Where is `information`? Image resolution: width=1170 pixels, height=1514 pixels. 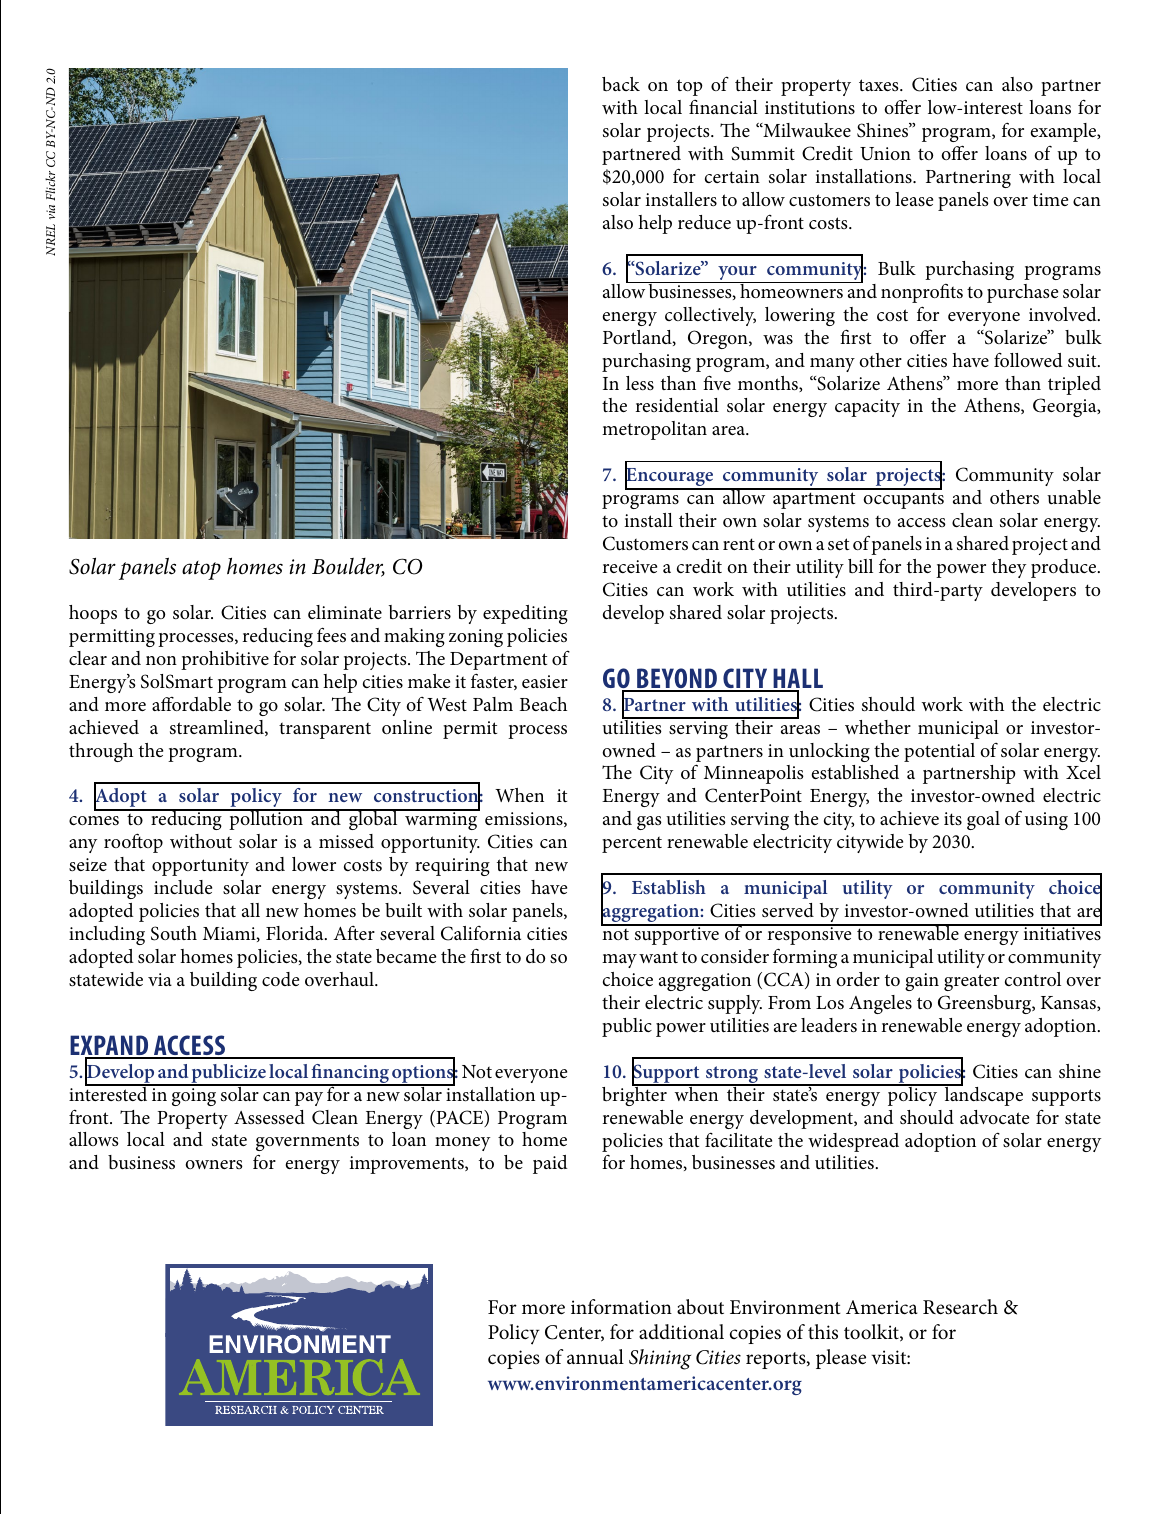
information is located at coordinates (621, 1307).
